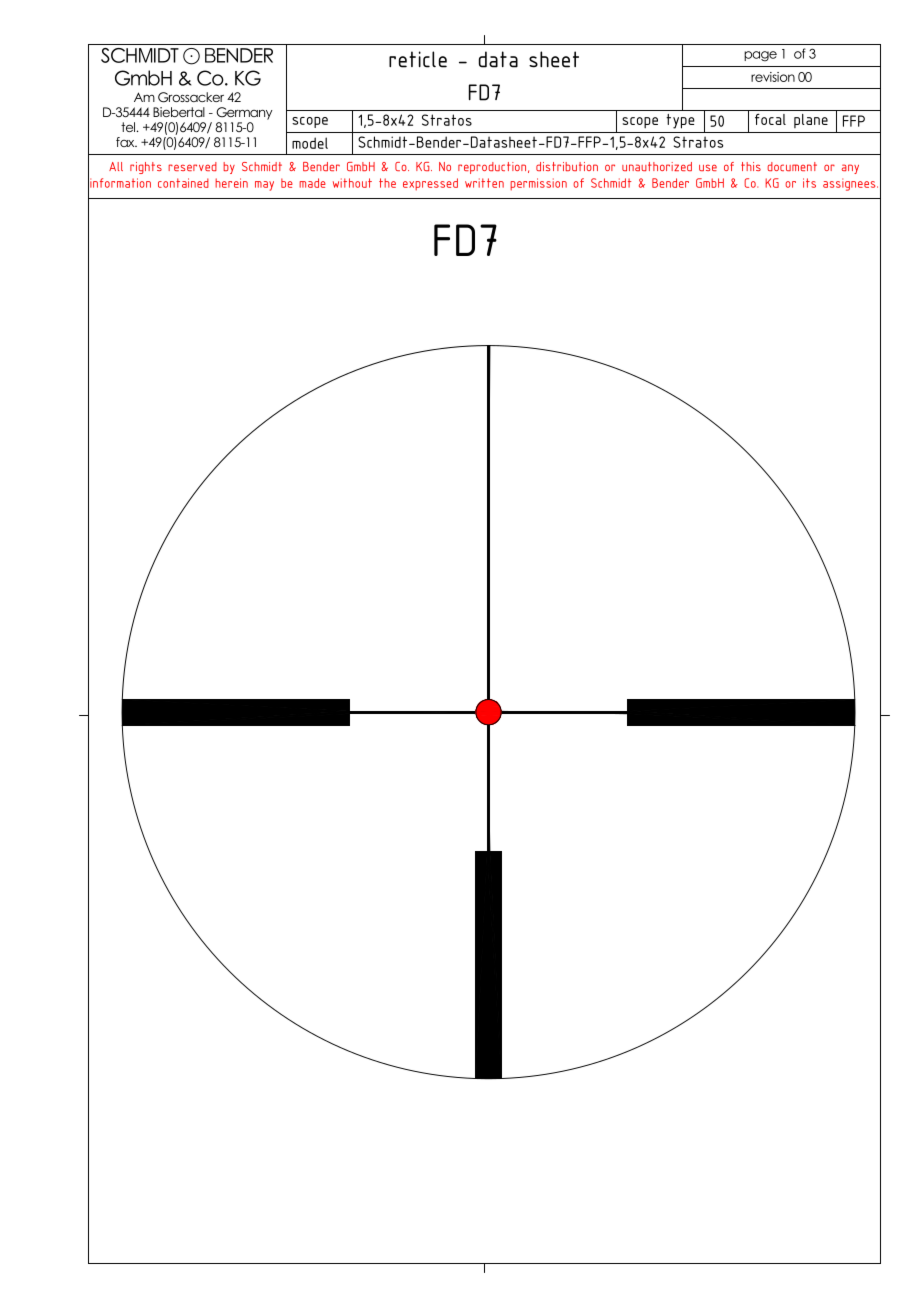 Image resolution: width=924 pixels, height=1308 pixels. What do you see at coordinates (310, 143) in the screenshot?
I see `model` at bounding box center [310, 143].
